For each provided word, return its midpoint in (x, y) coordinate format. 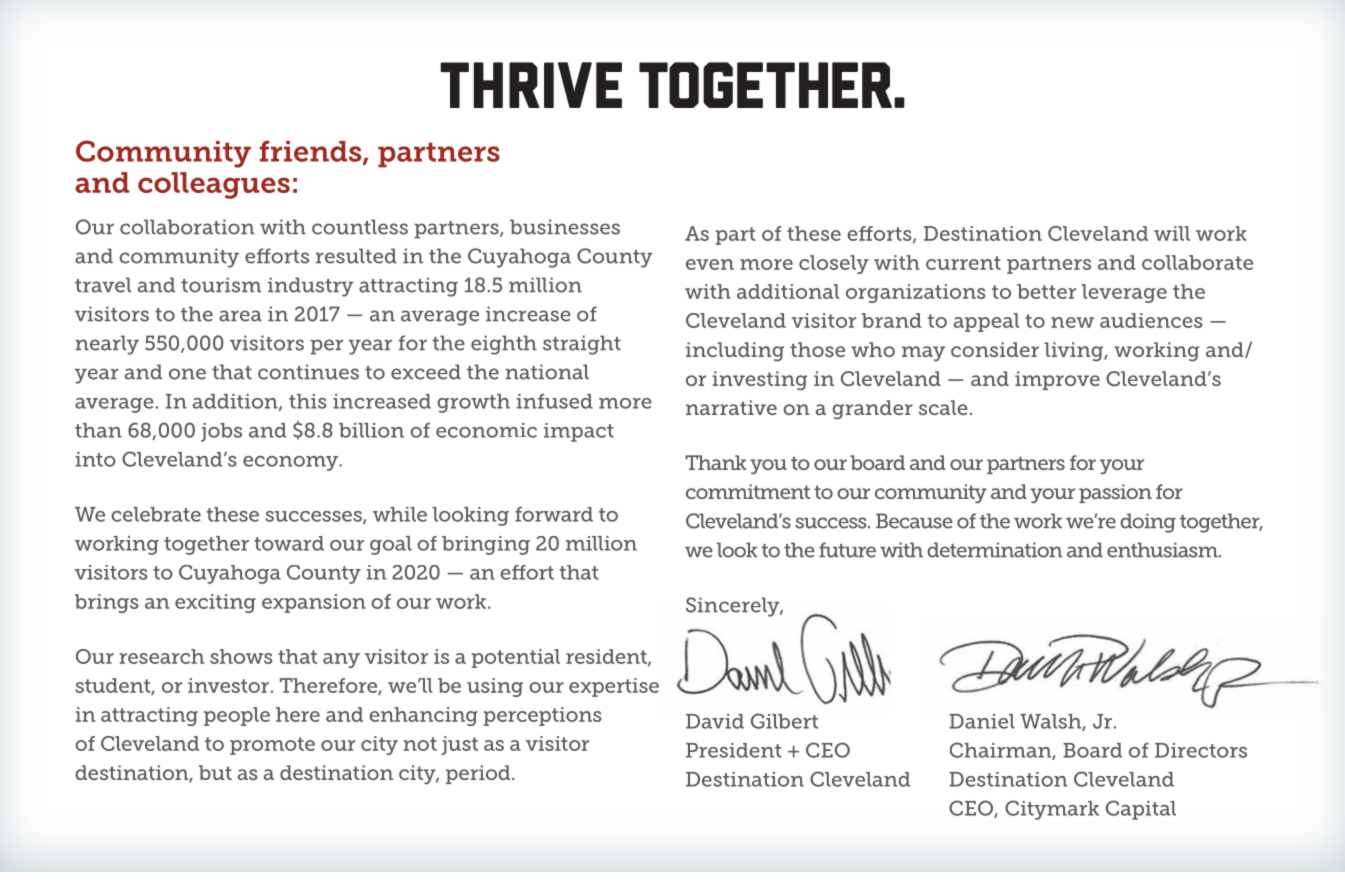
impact (579, 432)
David (715, 721)
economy (292, 463)
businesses (565, 227)
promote (272, 746)
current (963, 263)
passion (1115, 493)
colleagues (214, 185)
